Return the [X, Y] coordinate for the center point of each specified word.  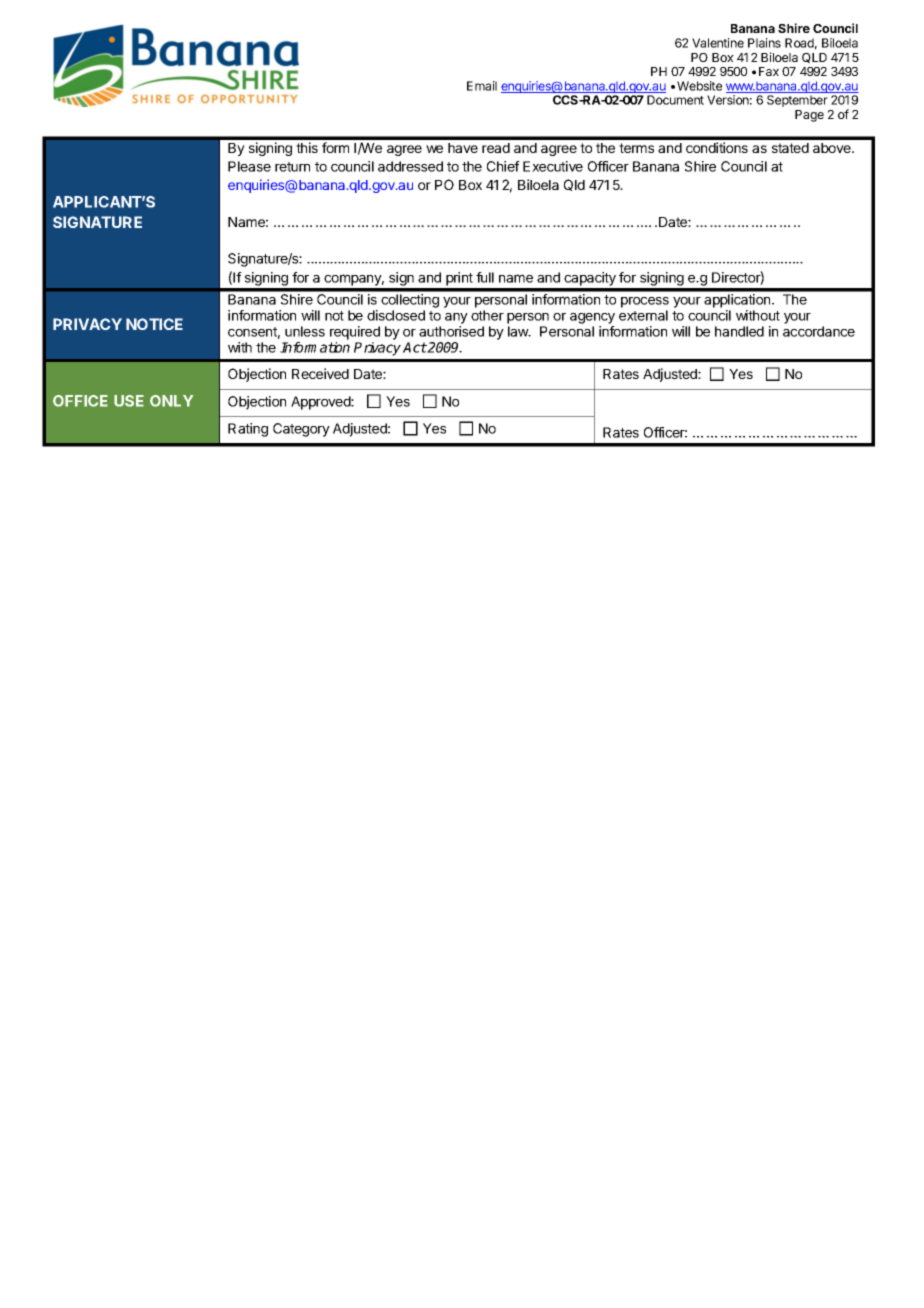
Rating [248, 430]
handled [739, 331]
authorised [451, 331]
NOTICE [154, 324]
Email [482, 86]
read [496, 148]
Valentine [718, 43]
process [645, 302]
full [485, 277]
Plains [764, 43]
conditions [717, 147]
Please [249, 166]
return [292, 167]
